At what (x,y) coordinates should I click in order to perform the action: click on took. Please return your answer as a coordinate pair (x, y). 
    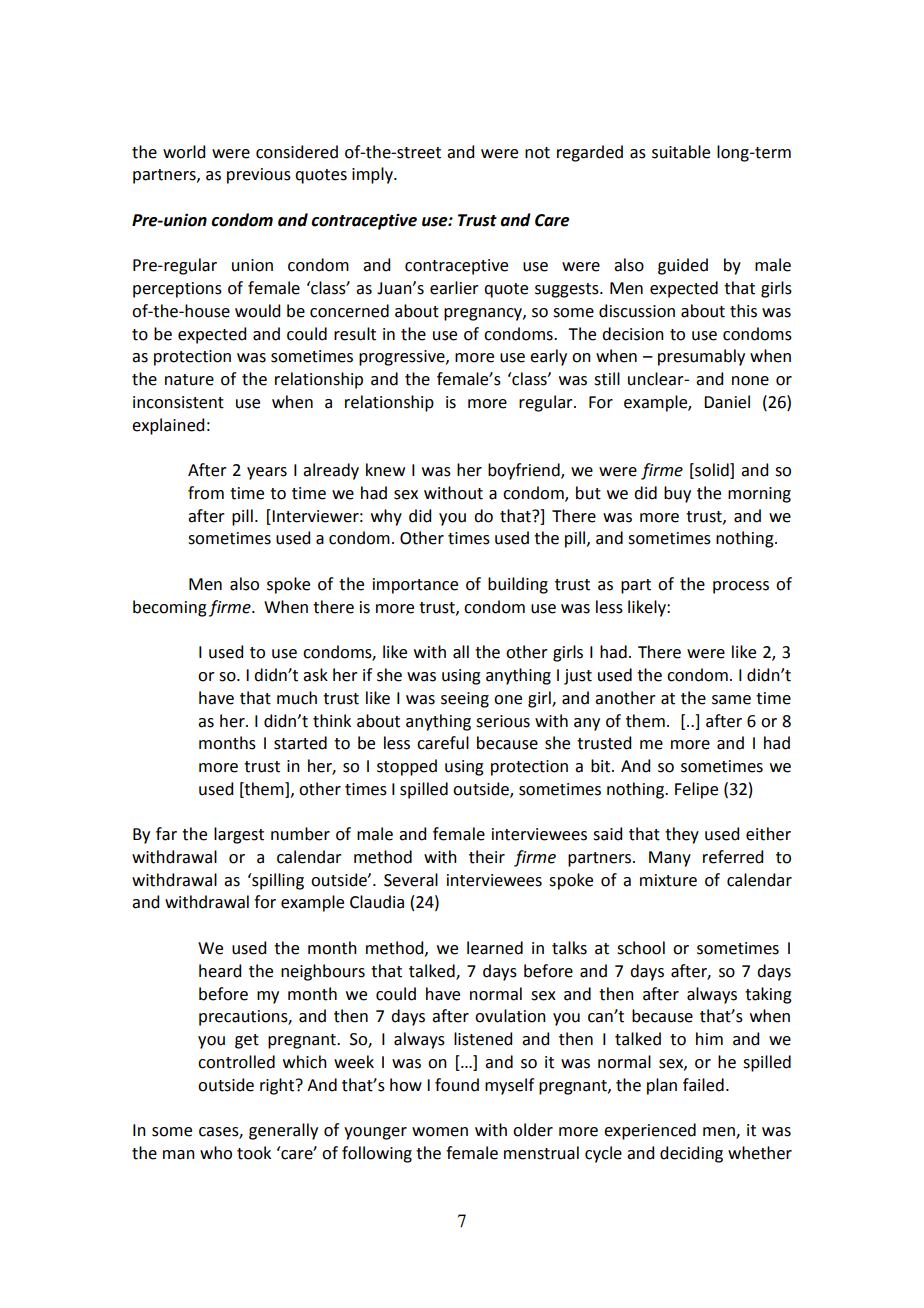
    Looking at the image, I should click on (254, 1153).
